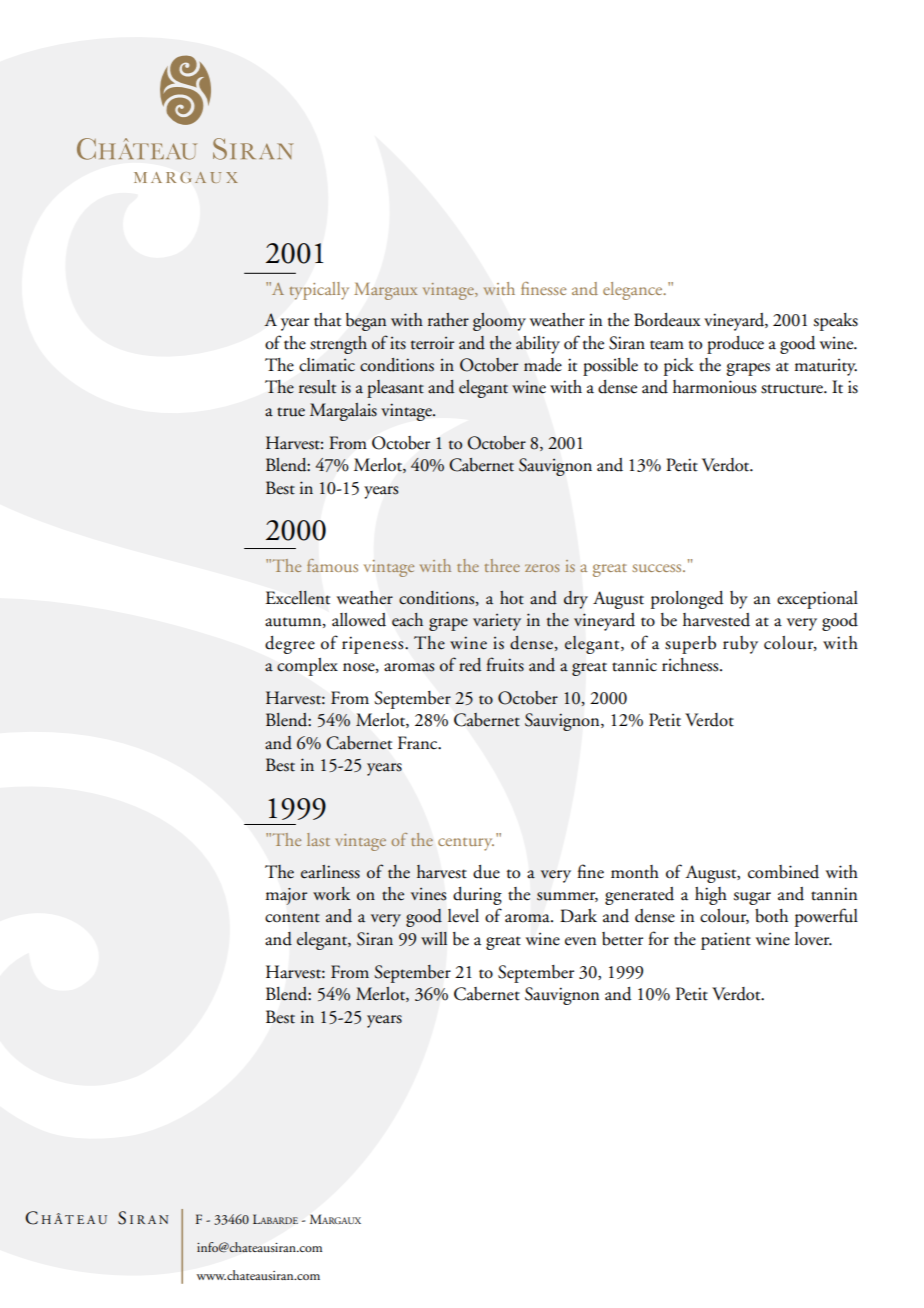 This image has width=924, height=1308. Describe the element at coordinates (735, 345) in the image. I see `produce` at that location.
